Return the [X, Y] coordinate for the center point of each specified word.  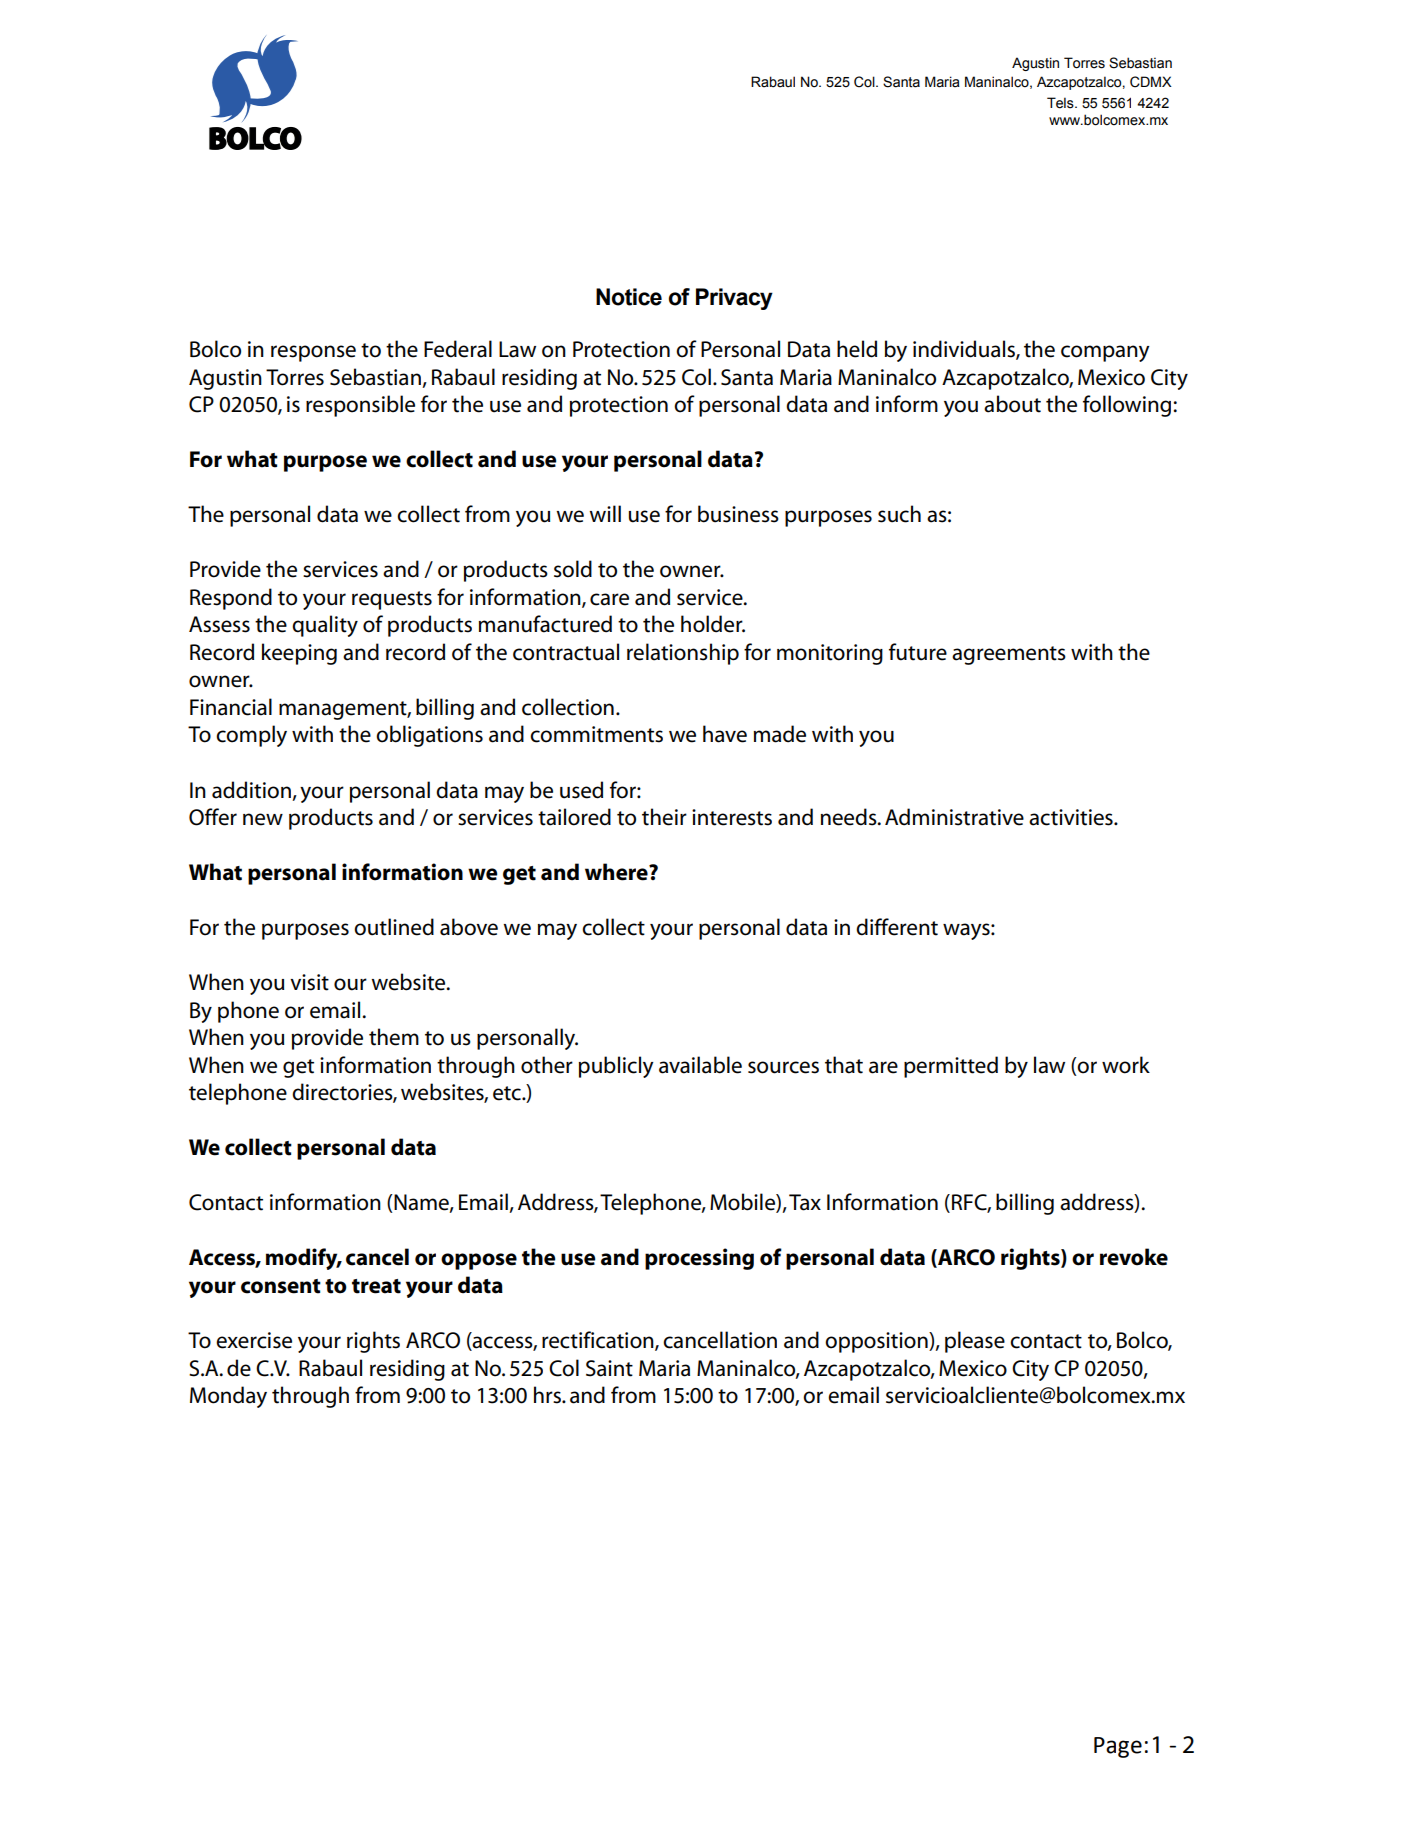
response [313, 353]
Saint [609, 1368]
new [263, 819]
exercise [254, 1340]
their [664, 817]
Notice [629, 297]
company [1105, 353]
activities [1072, 817]
